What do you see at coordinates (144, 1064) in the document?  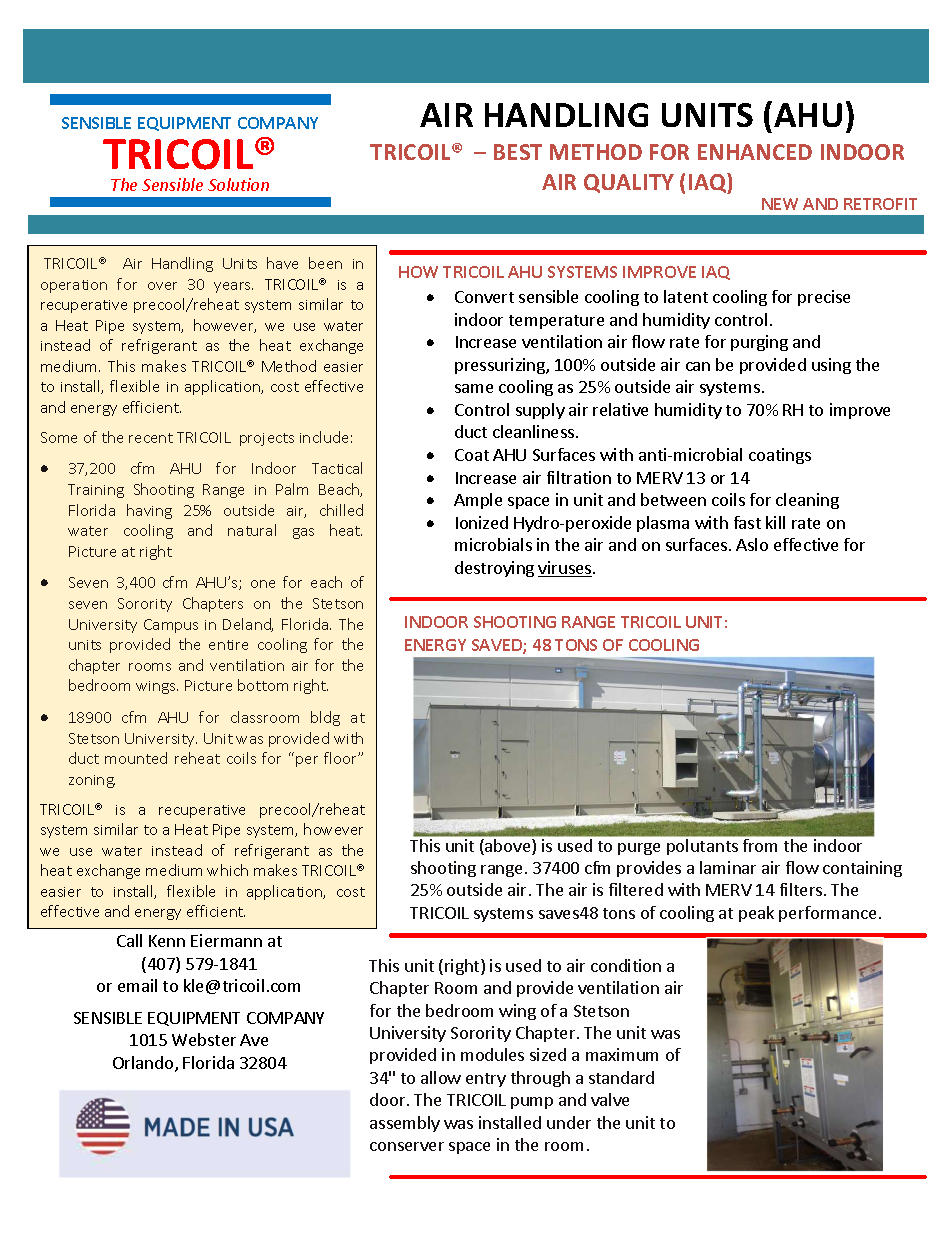 I see `Orlando` at bounding box center [144, 1064].
